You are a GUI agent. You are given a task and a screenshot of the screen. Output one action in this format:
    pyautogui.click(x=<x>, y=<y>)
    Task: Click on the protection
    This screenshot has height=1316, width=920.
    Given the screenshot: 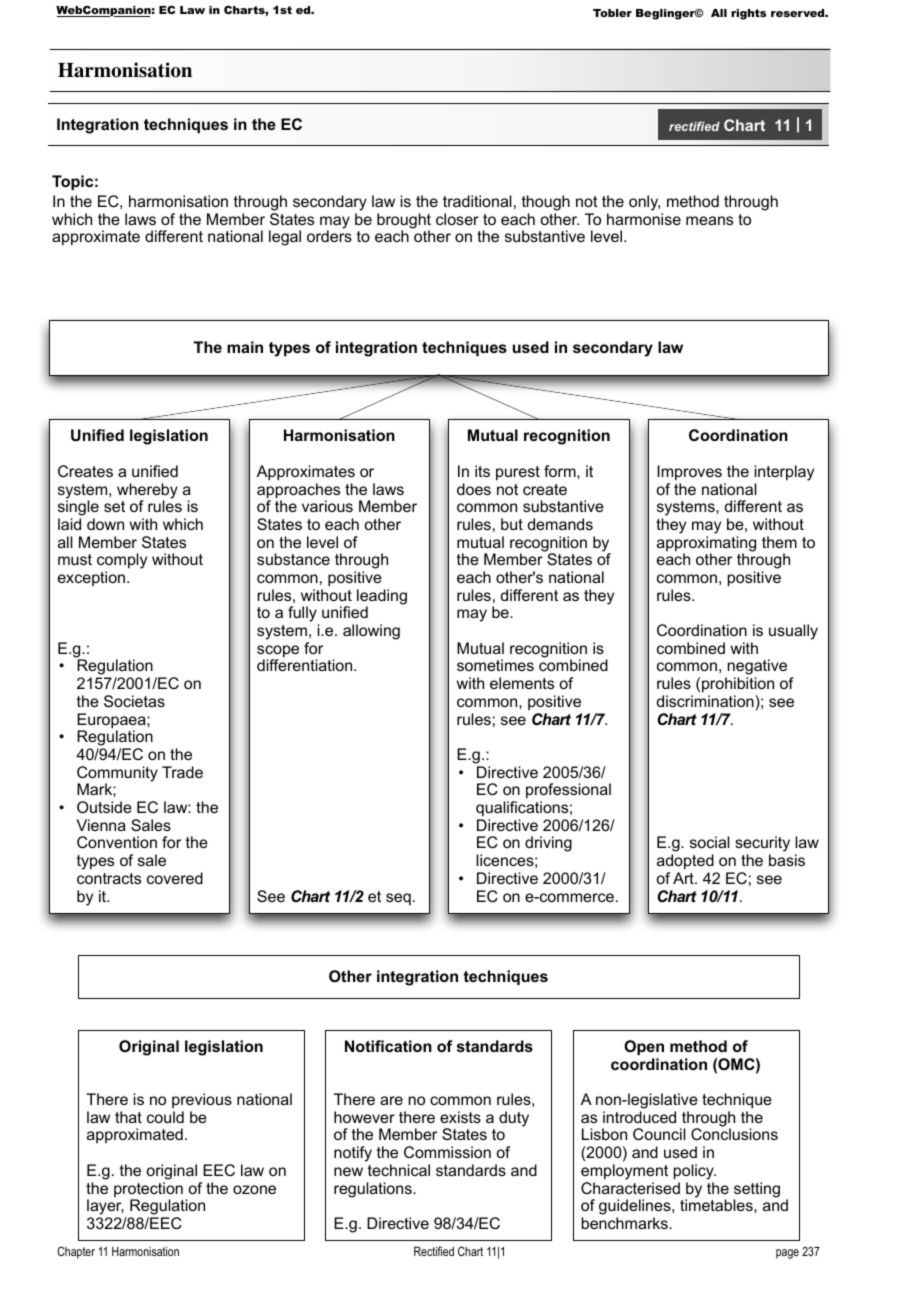 What is the action you would take?
    pyautogui.click(x=148, y=1191)
